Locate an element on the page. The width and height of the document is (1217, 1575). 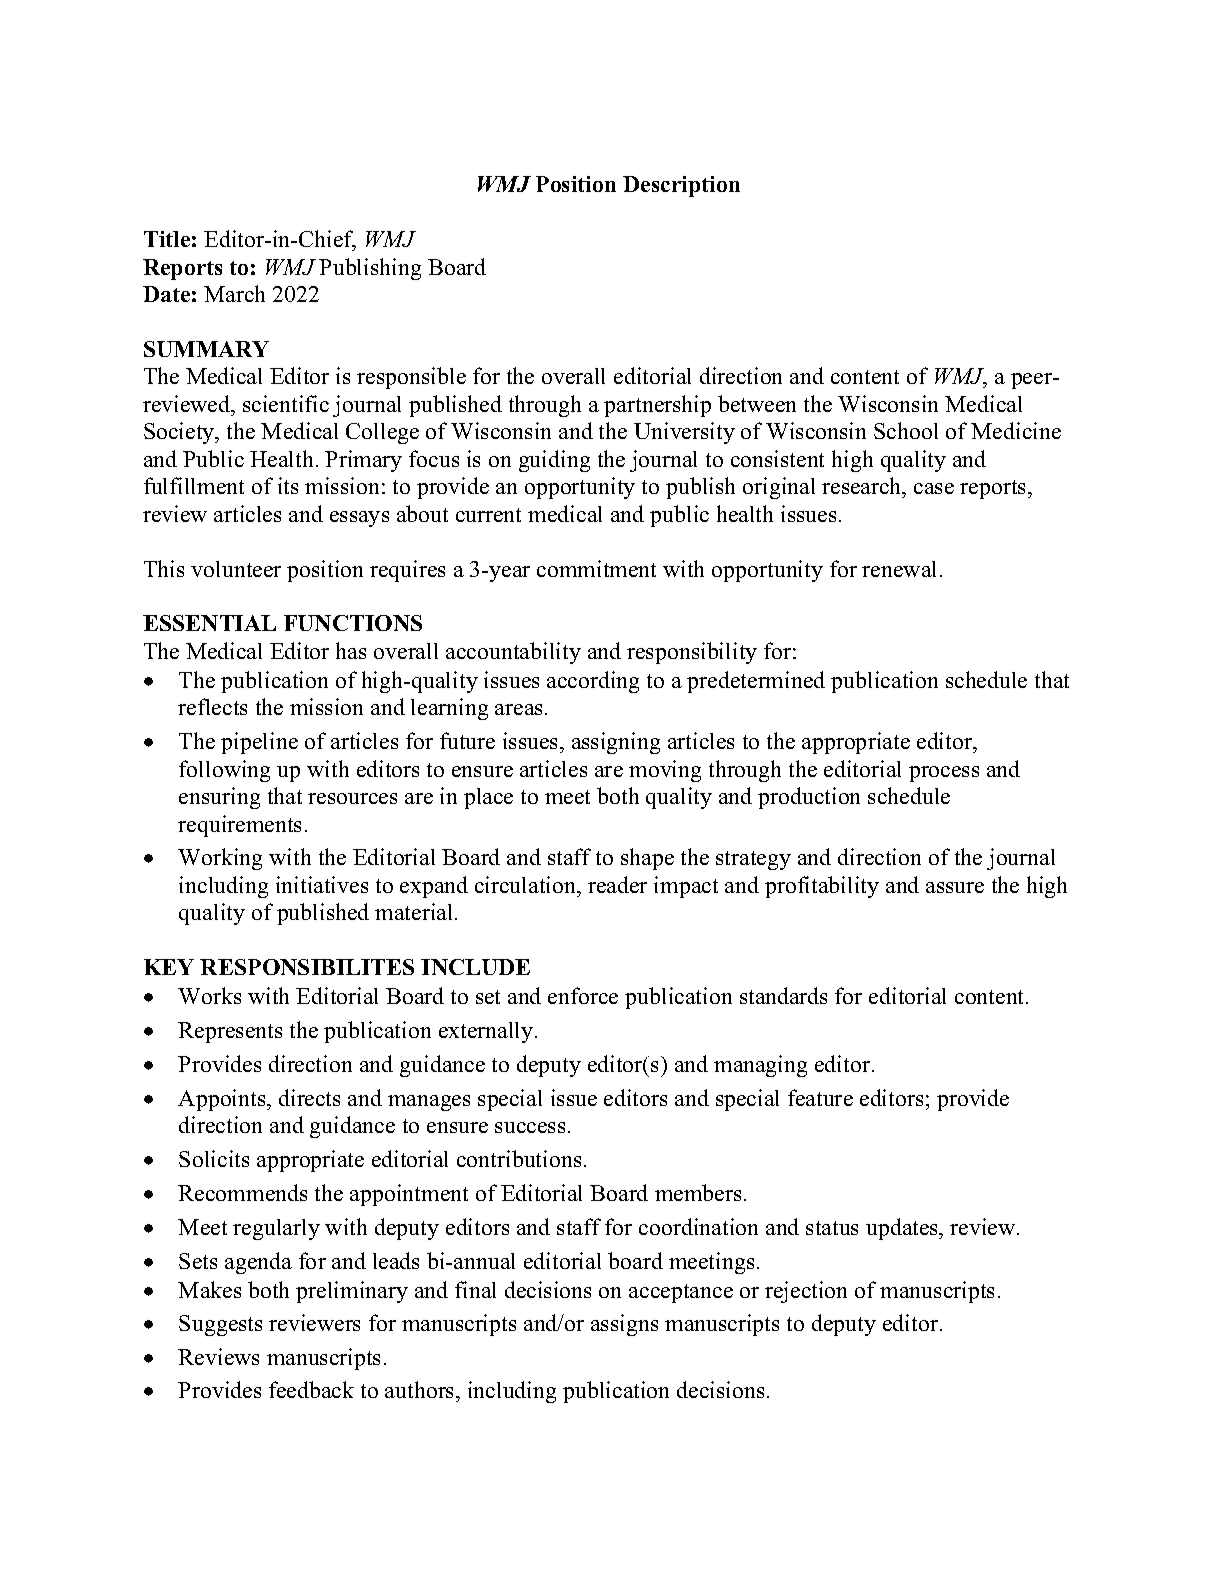
School is located at coordinates (906, 430).
